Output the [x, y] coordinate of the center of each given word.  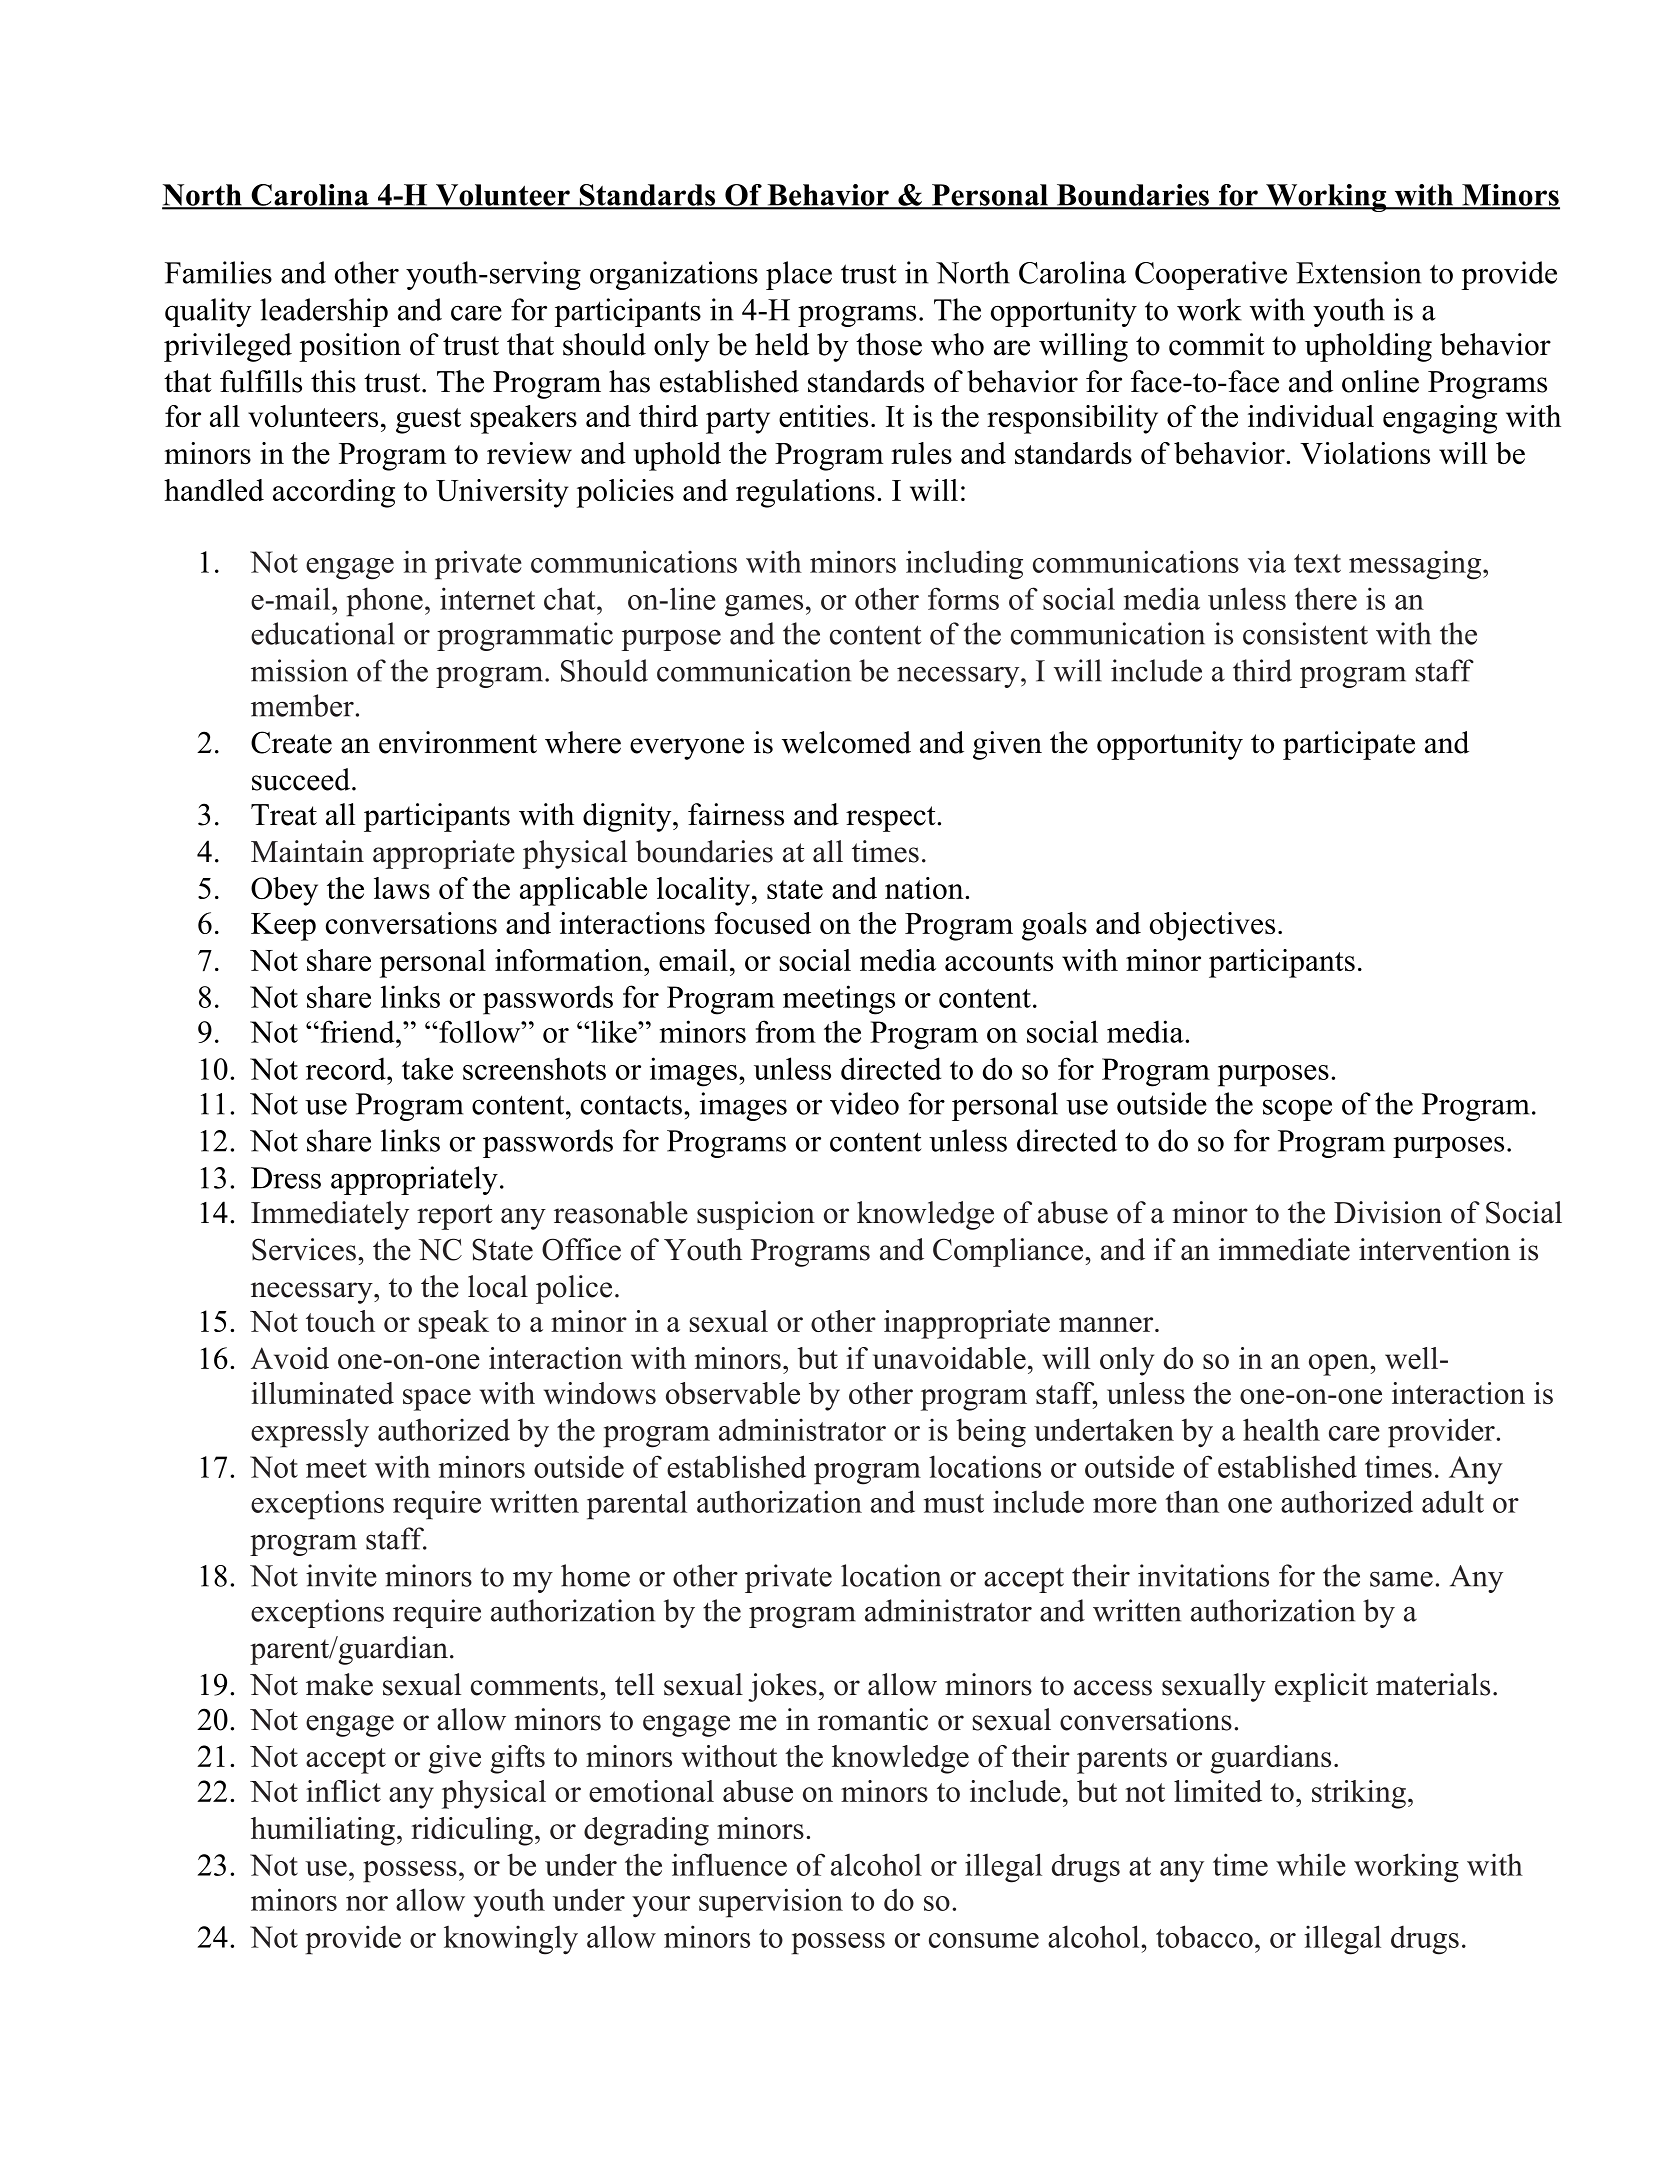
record [347, 1068]
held [782, 344]
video [864, 1103]
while [1311, 1864]
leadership [324, 312]
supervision [771, 1903]
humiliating [323, 1831]
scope [1297, 1110]
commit [1217, 344]
